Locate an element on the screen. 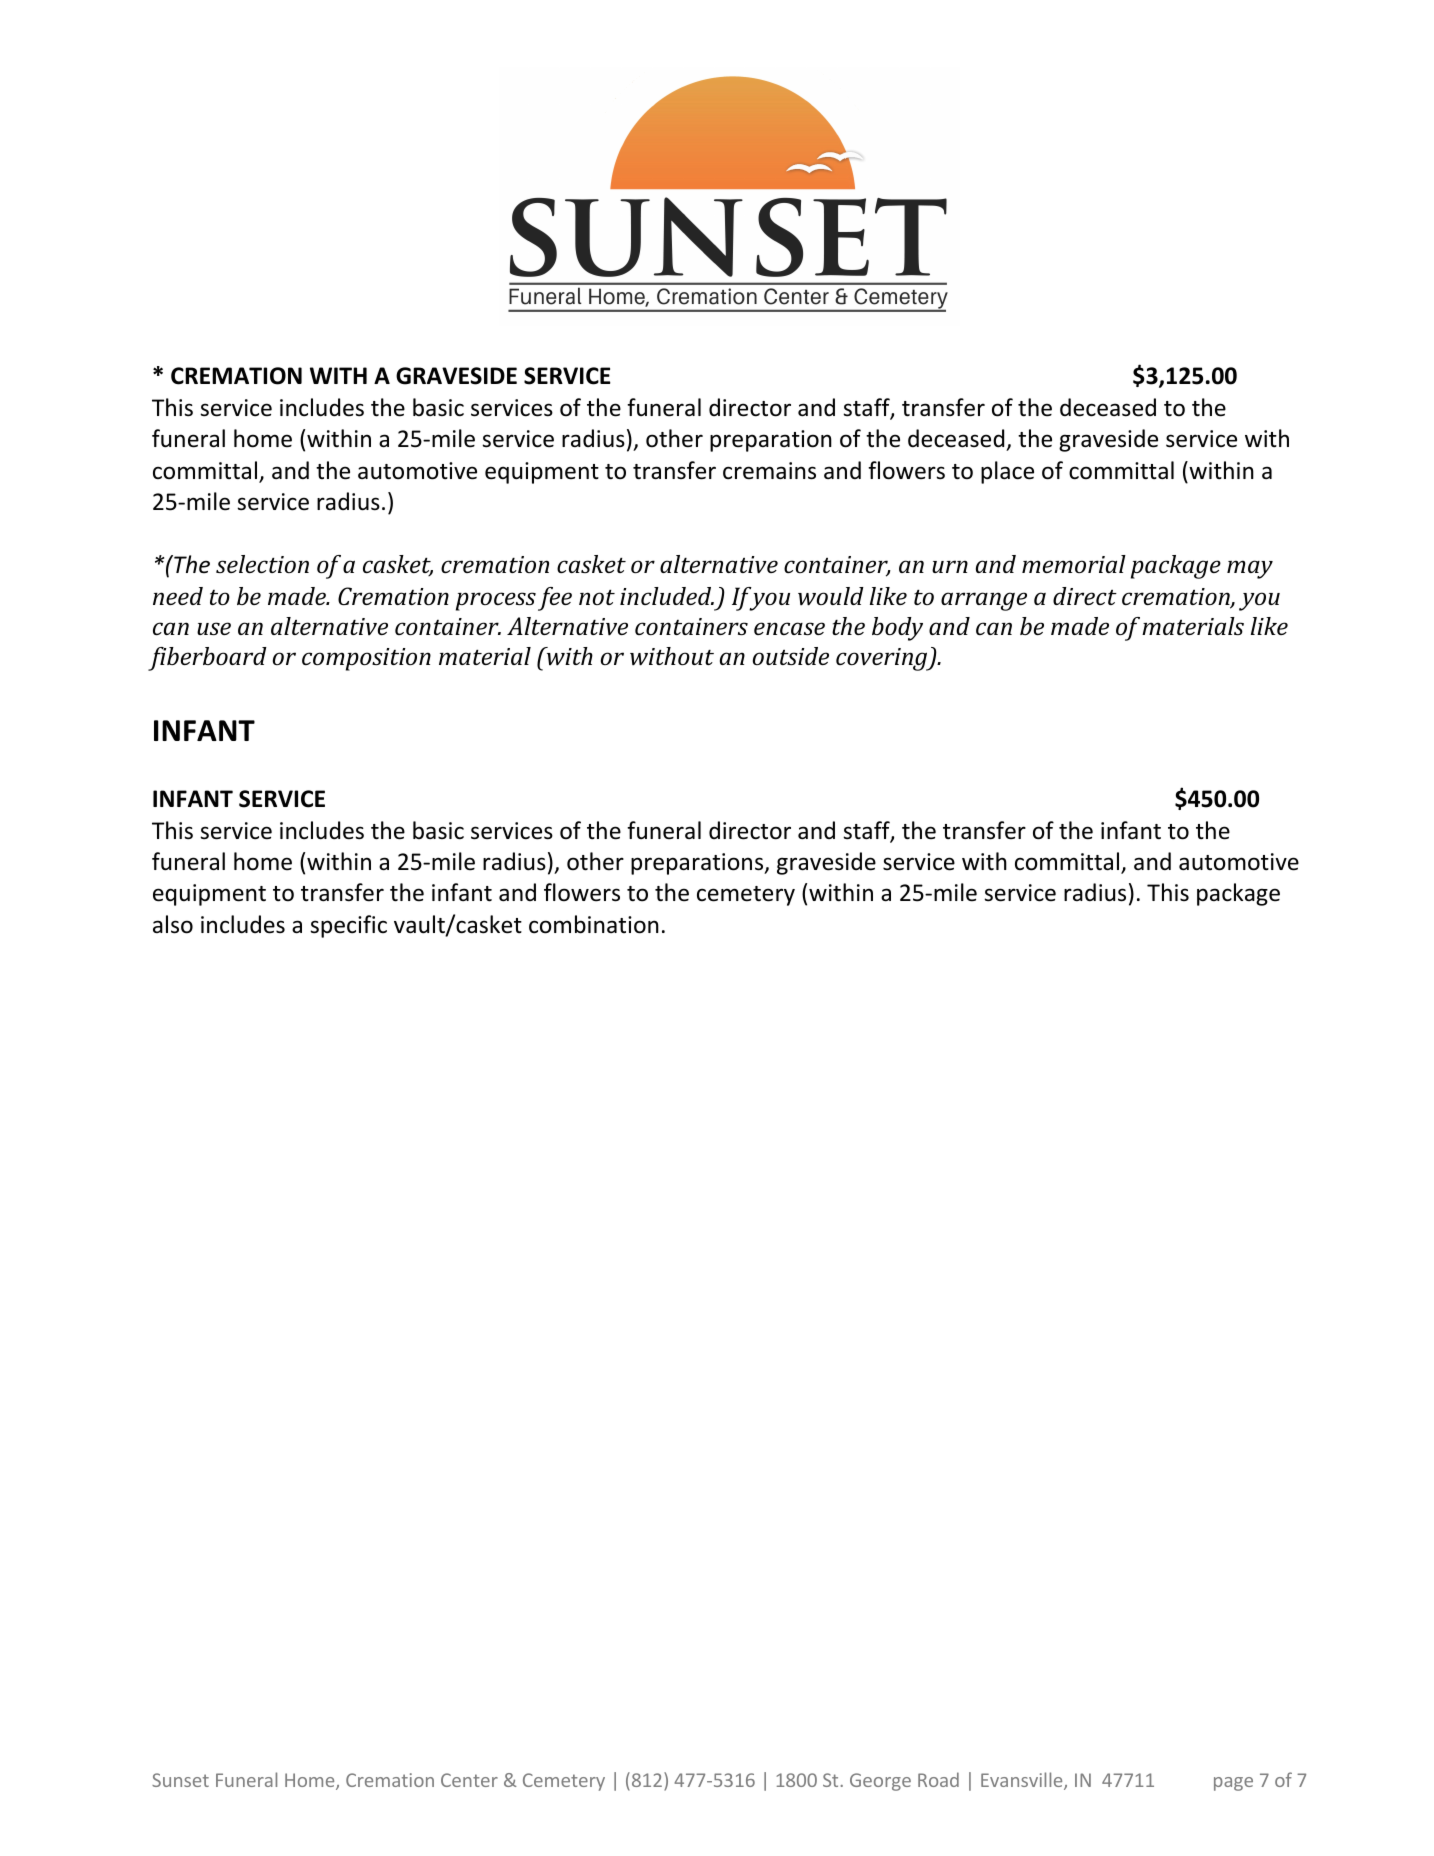 Image resolution: width=1434 pixels, height=1856 pixels. George is located at coordinates (880, 1782).
